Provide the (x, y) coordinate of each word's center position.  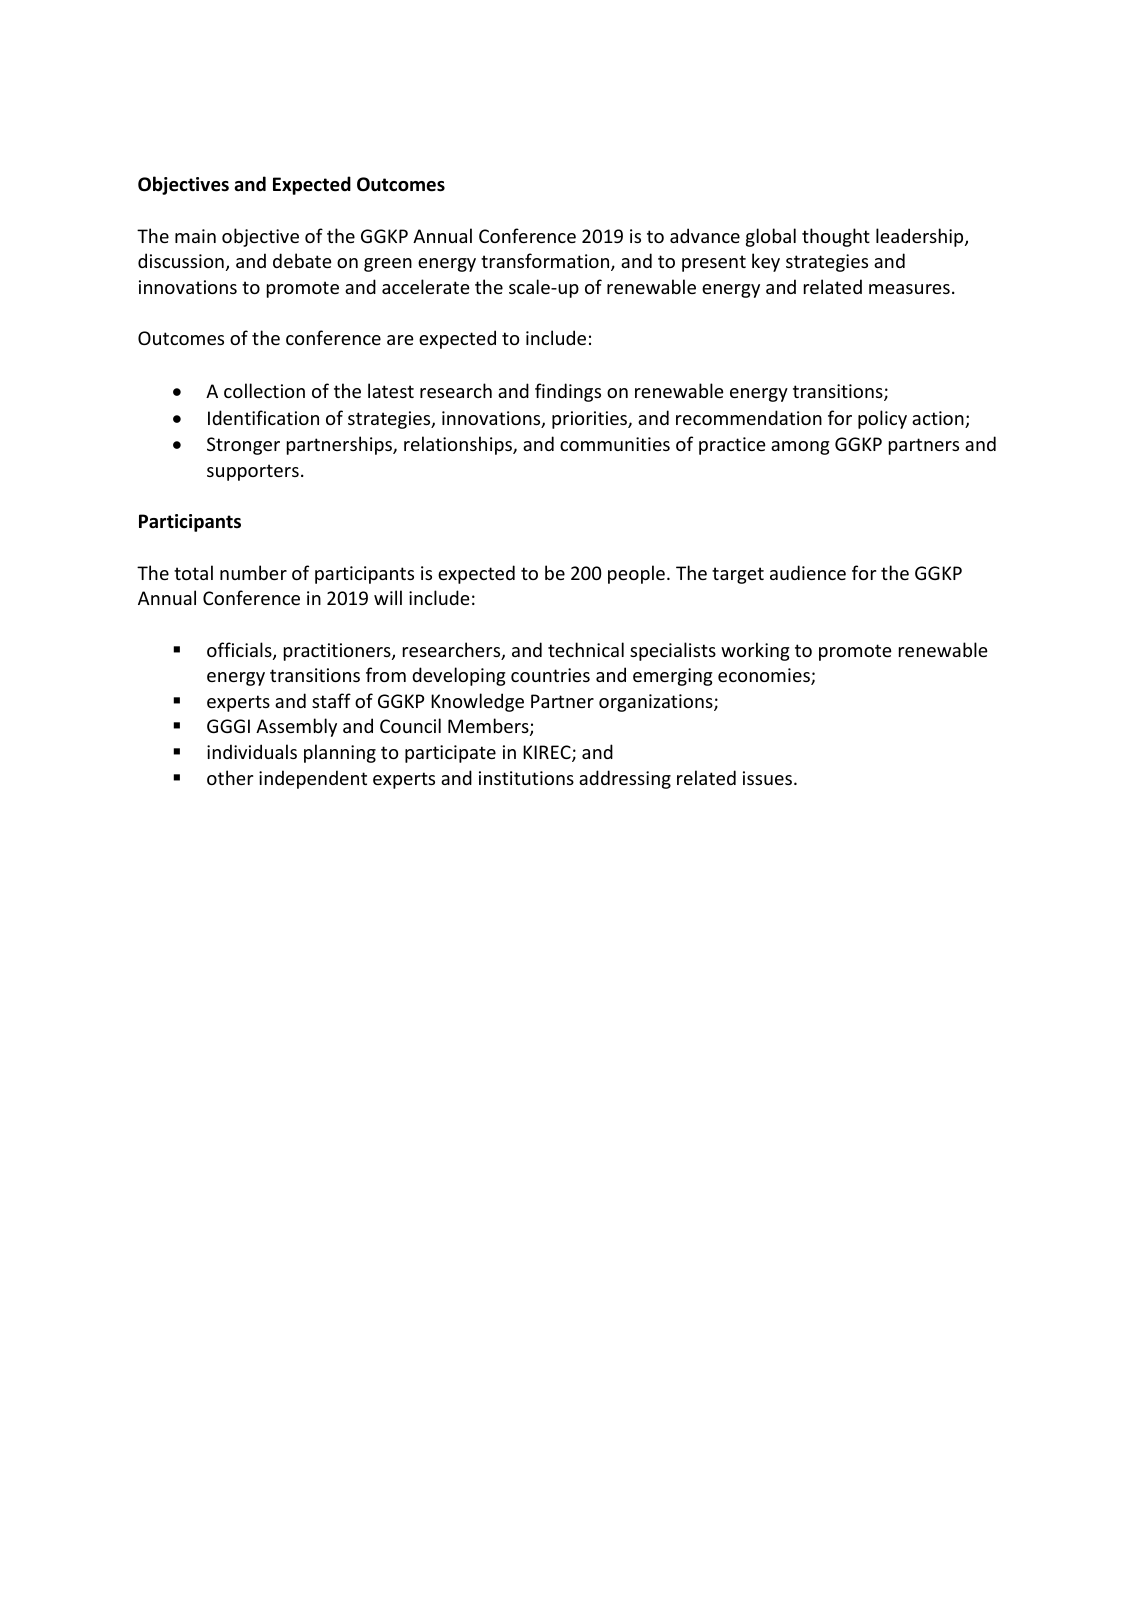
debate (302, 260)
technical (586, 649)
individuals (252, 751)
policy (882, 419)
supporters (253, 472)
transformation (546, 262)
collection (264, 390)
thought (836, 237)
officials (240, 651)
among (800, 448)
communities (615, 444)
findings (568, 392)
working (755, 651)
